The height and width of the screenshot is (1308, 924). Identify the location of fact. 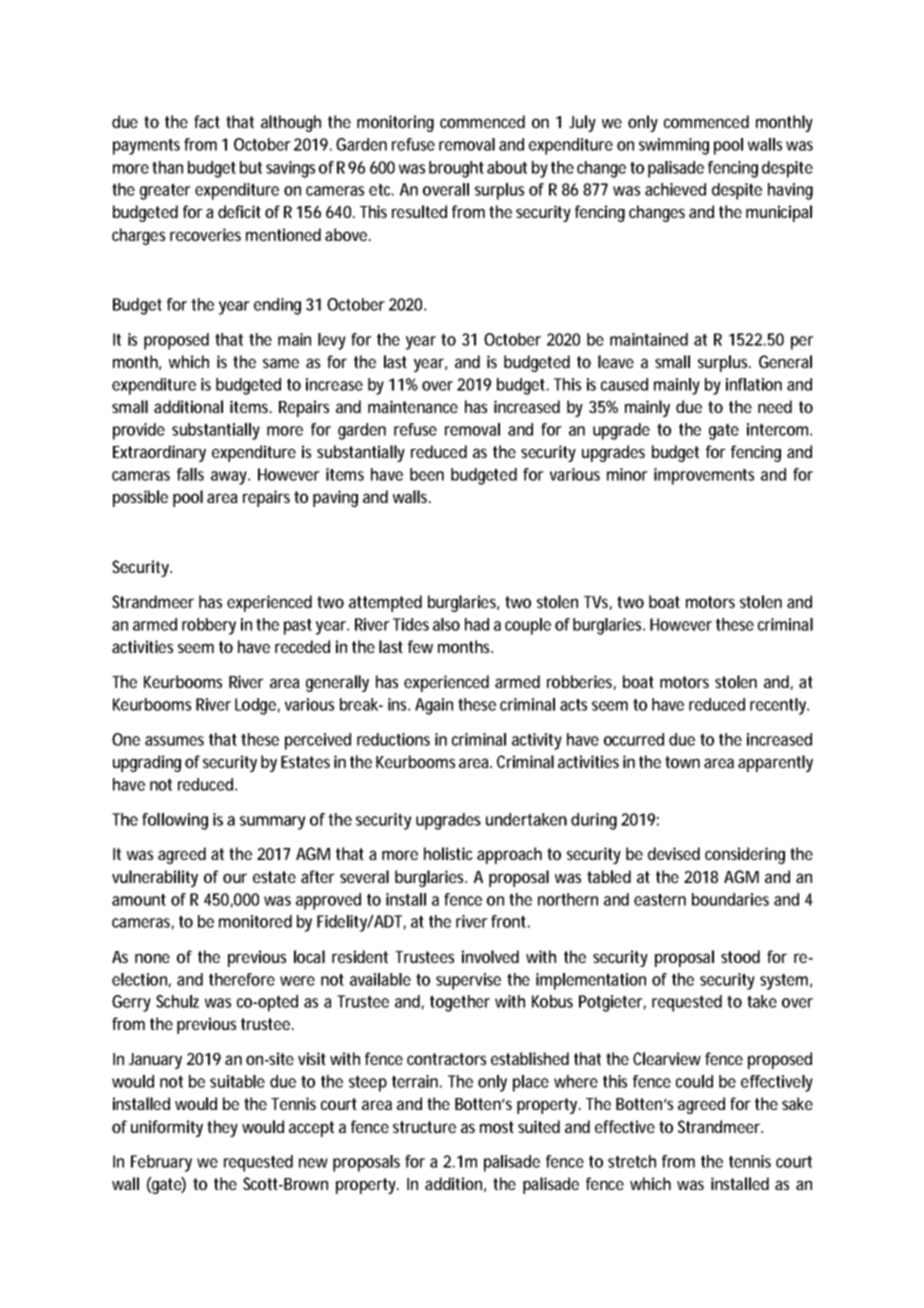
(207, 121).
